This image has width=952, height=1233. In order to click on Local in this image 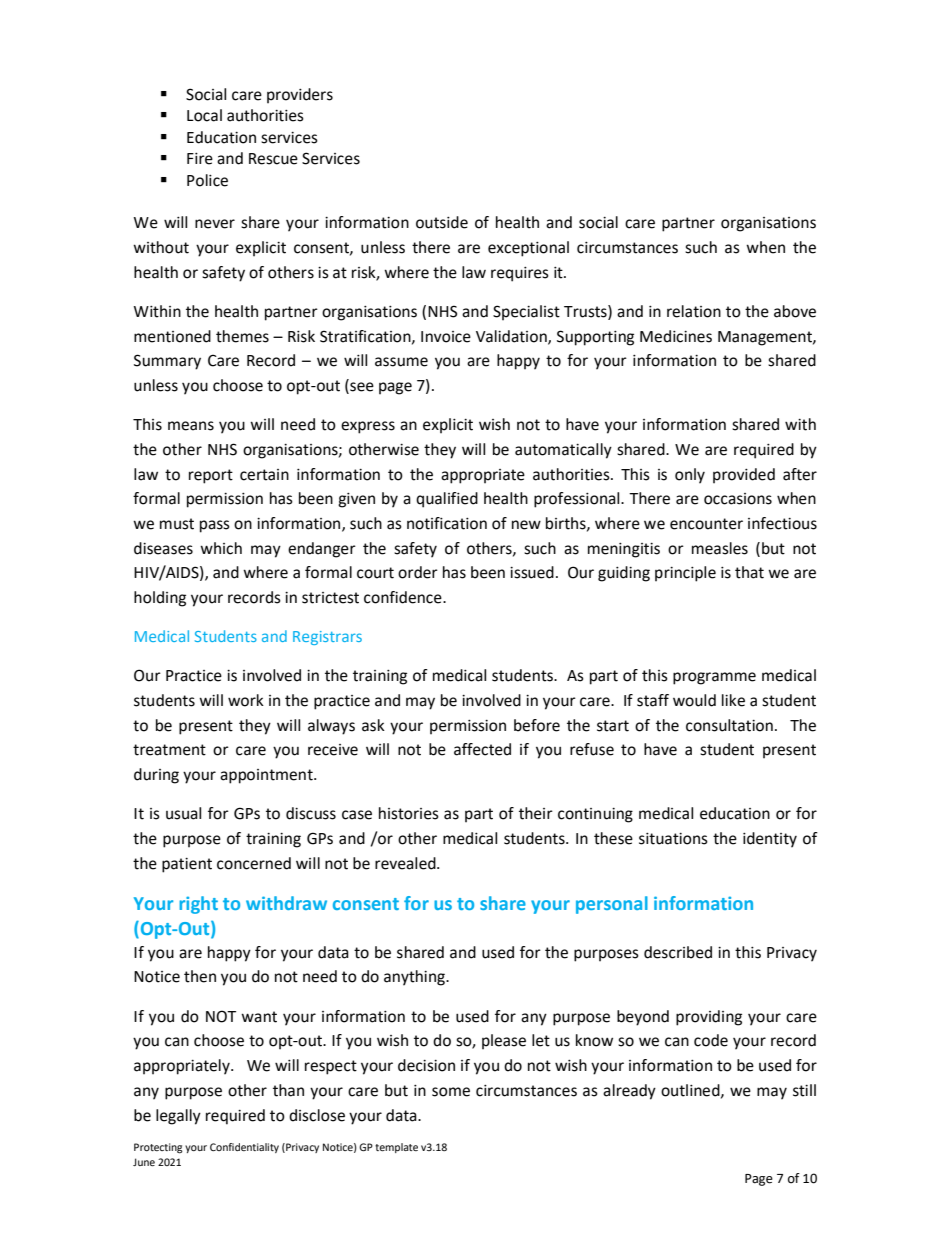, I will do `click(204, 115)`.
